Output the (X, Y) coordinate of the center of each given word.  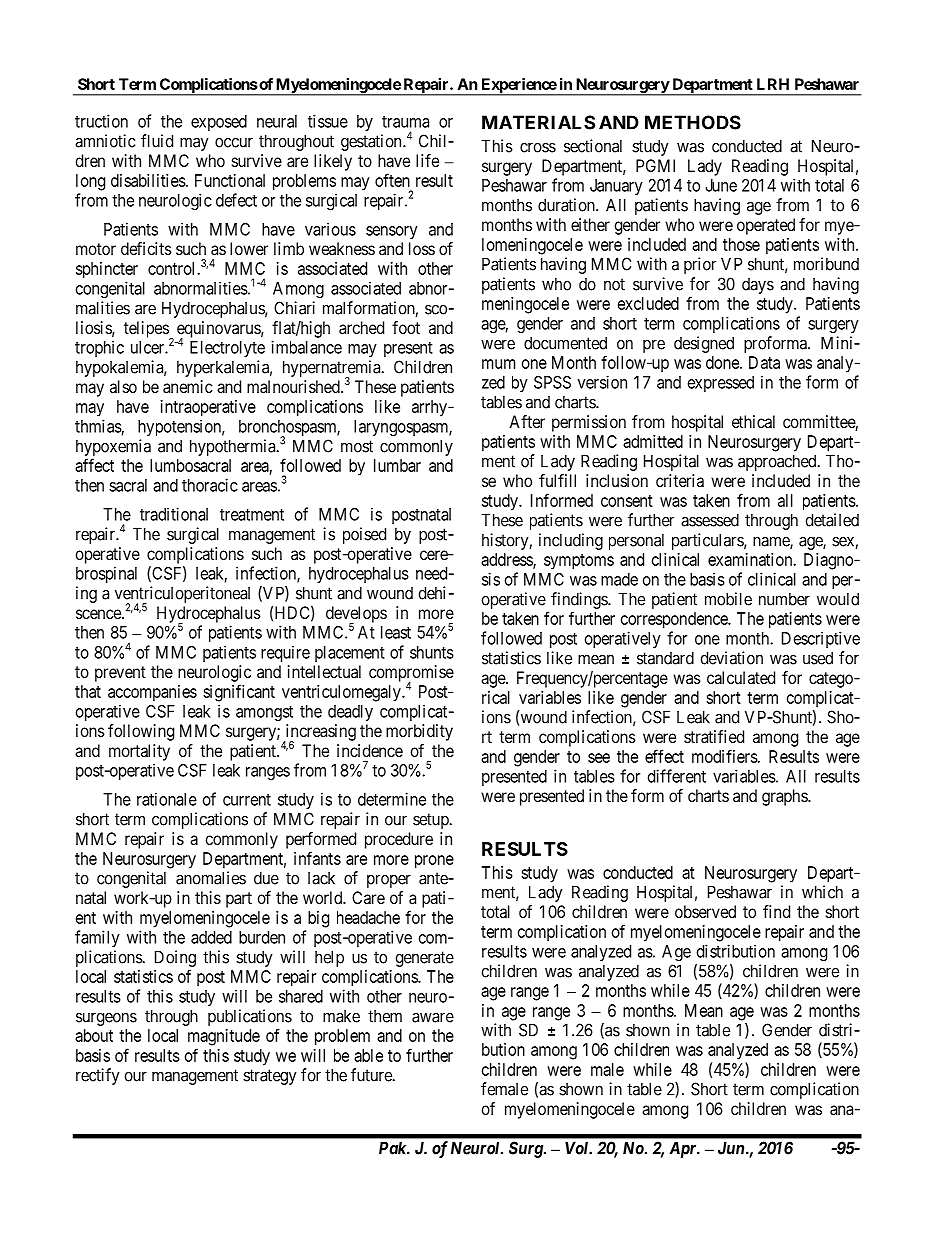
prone (434, 862)
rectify (98, 1076)
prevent (120, 674)
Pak (393, 1148)
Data (764, 362)
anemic (188, 386)
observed (705, 911)
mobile (728, 599)
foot (406, 327)
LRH (773, 84)
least (396, 632)
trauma (405, 122)
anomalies (211, 878)
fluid (157, 141)
